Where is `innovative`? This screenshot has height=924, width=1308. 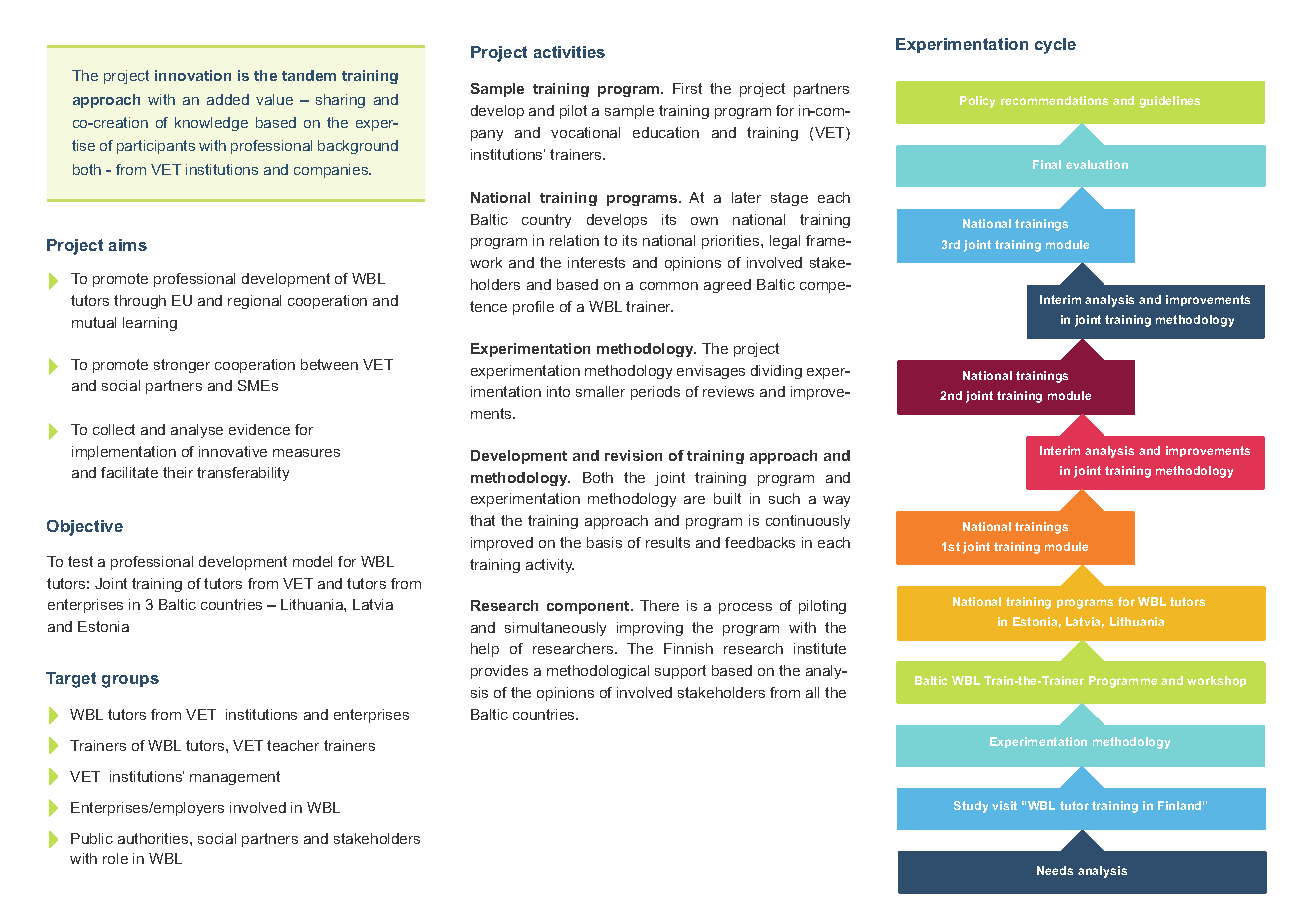 innovative is located at coordinates (233, 451).
